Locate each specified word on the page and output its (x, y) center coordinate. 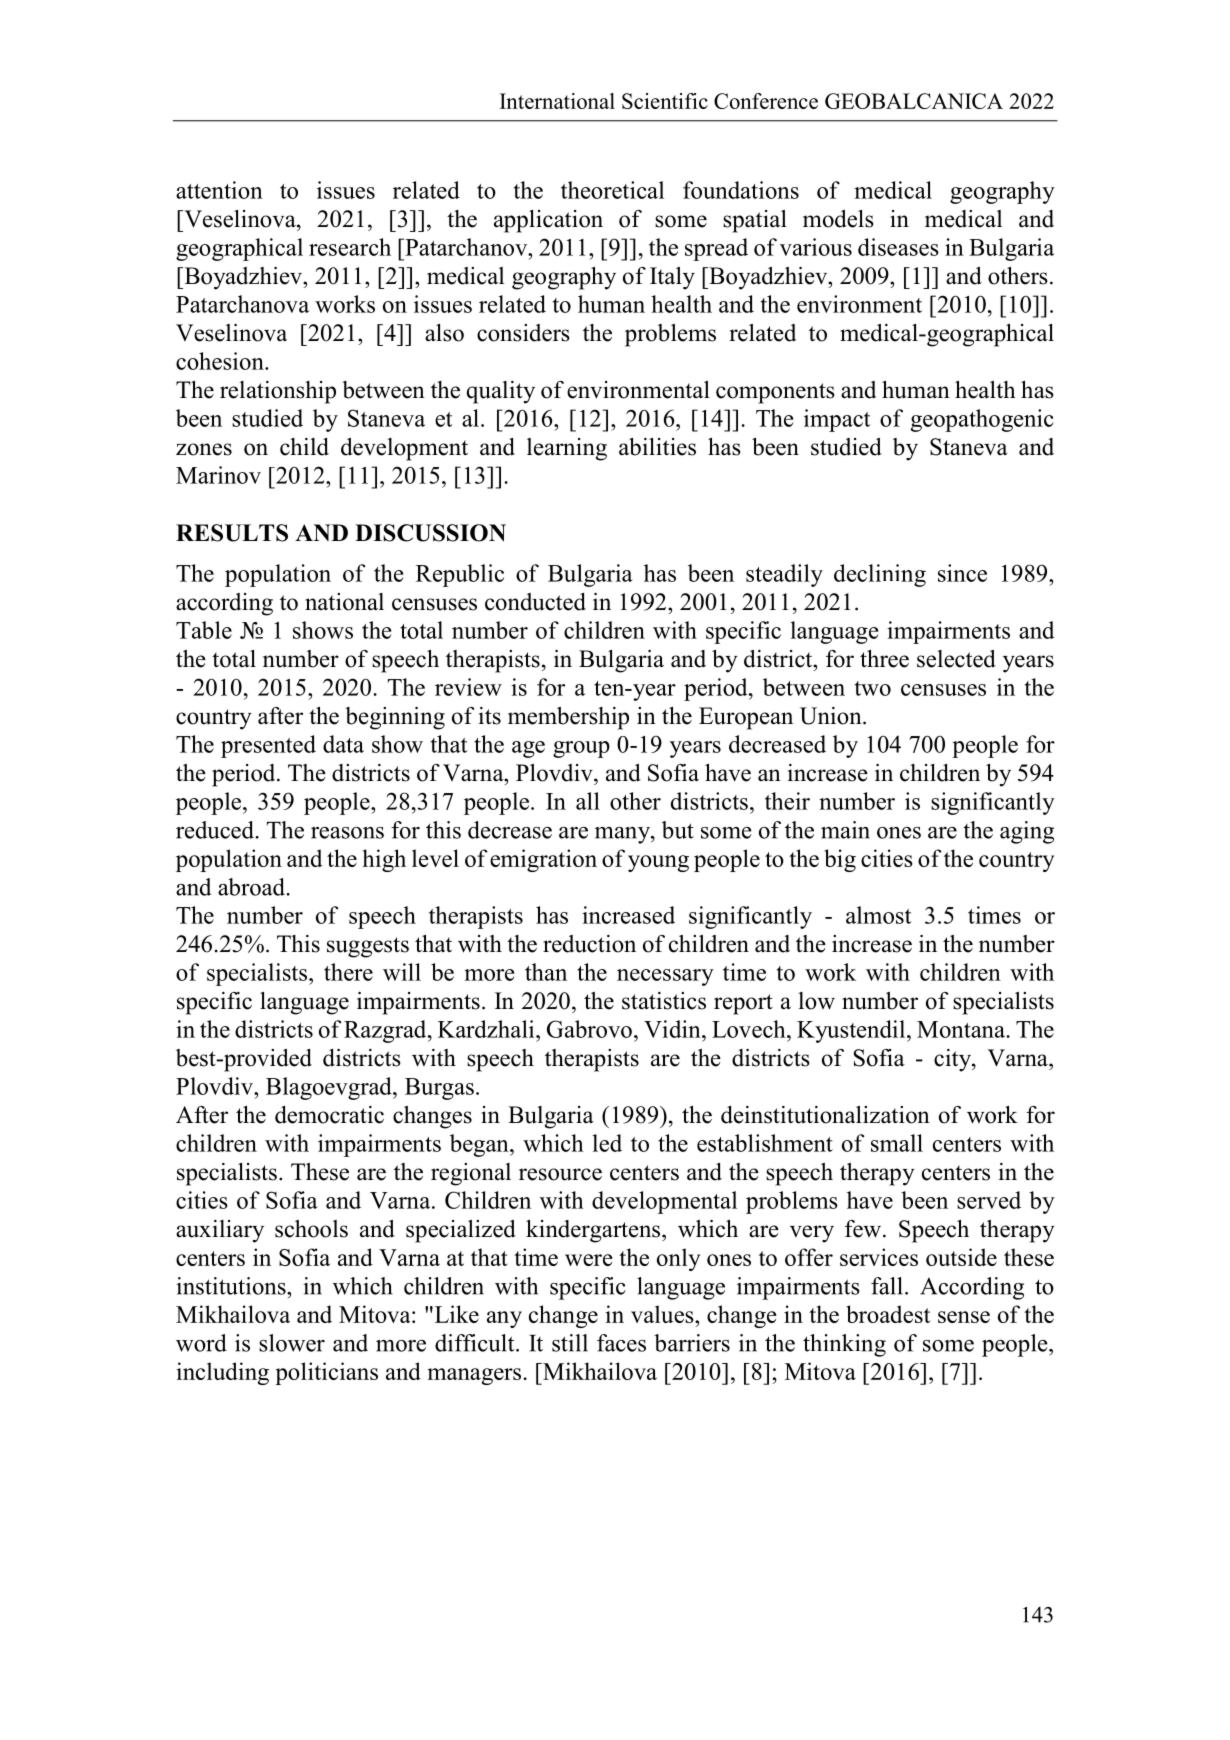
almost (878, 915)
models (838, 219)
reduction (589, 944)
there (348, 972)
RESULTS (232, 533)
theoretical (612, 190)
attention (219, 190)
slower (292, 1343)
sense (964, 1317)
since (962, 573)
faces (621, 1343)
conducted (535, 602)
